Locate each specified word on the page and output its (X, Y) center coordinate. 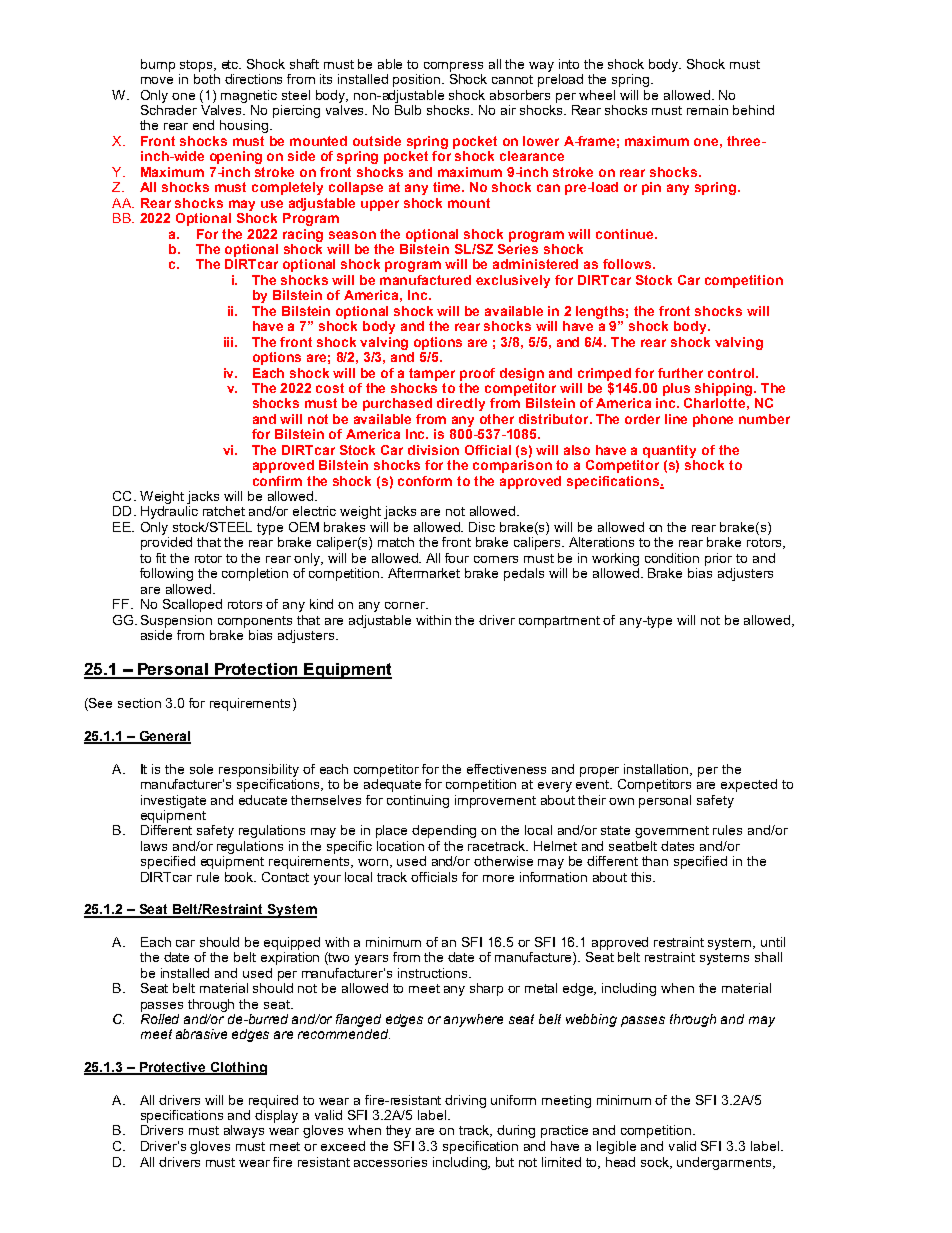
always (244, 1131)
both (207, 79)
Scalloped (192, 605)
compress (453, 67)
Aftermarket (424, 573)
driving (465, 1101)
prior (718, 559)
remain (707, 110)
